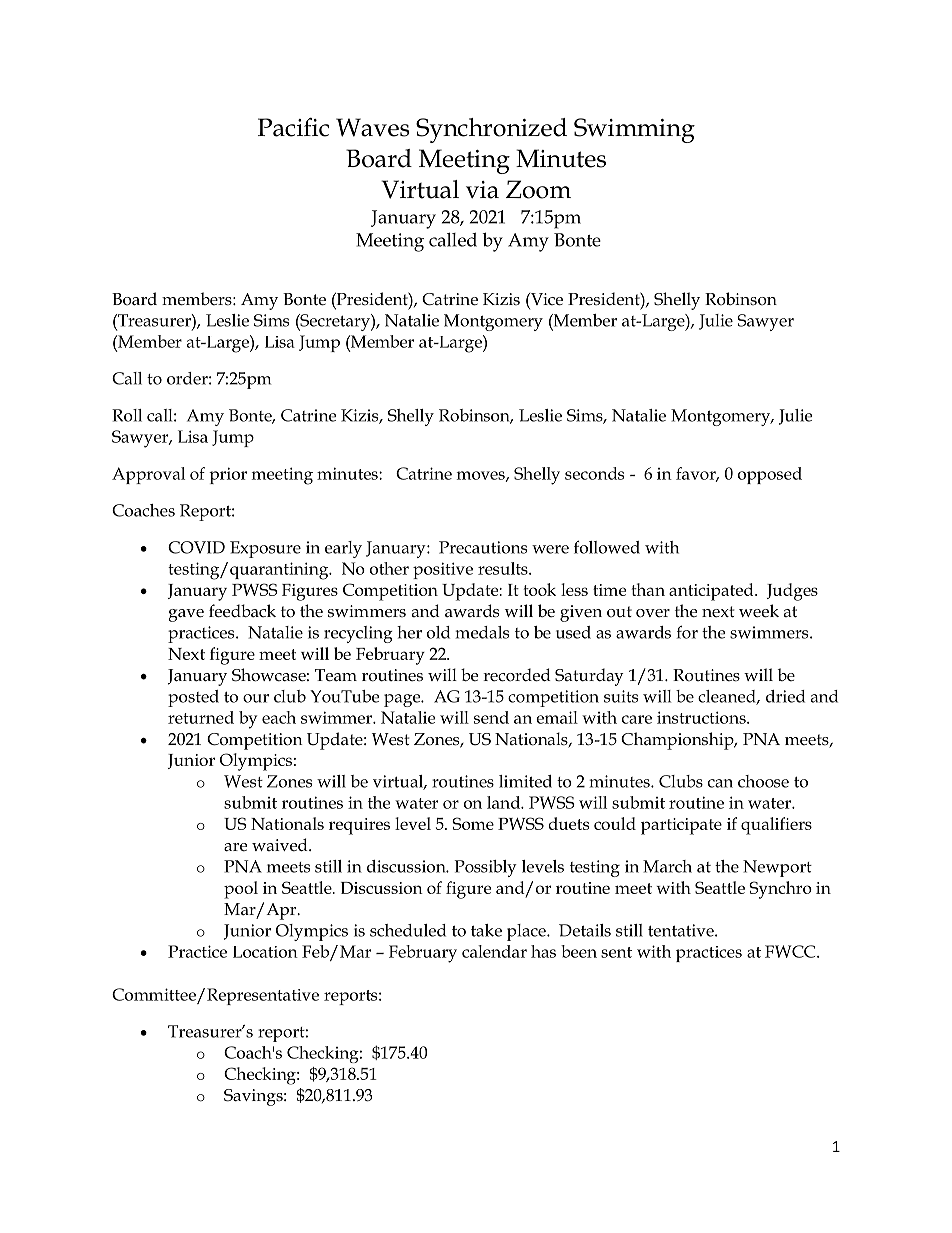  Describe the element at coordinates (293, 127) in the screenshot. I see `Pacific` at that location.
